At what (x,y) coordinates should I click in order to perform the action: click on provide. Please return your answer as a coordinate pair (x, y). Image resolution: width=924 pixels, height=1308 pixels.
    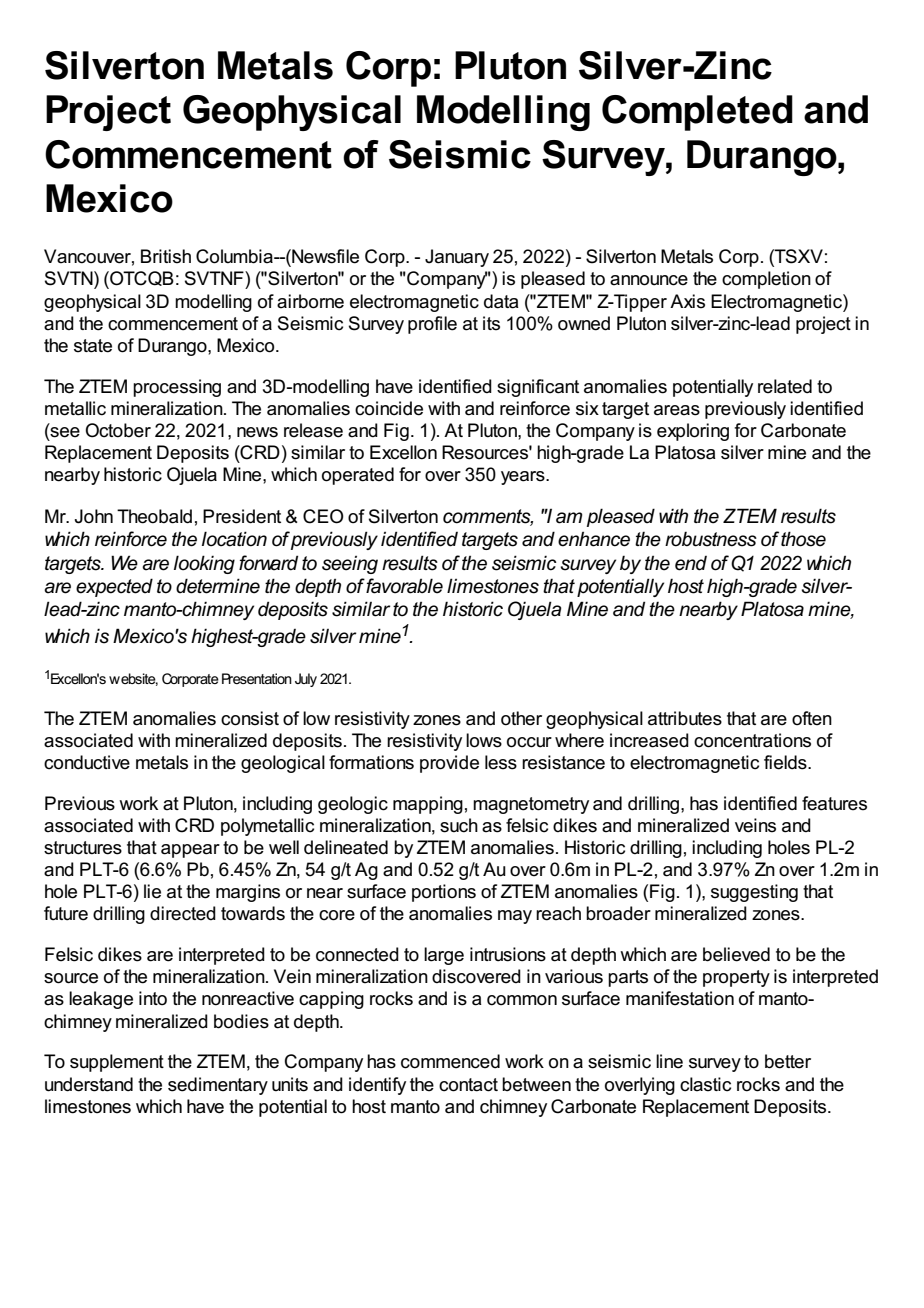
    Looking at the image, I should click on (449, 764).
